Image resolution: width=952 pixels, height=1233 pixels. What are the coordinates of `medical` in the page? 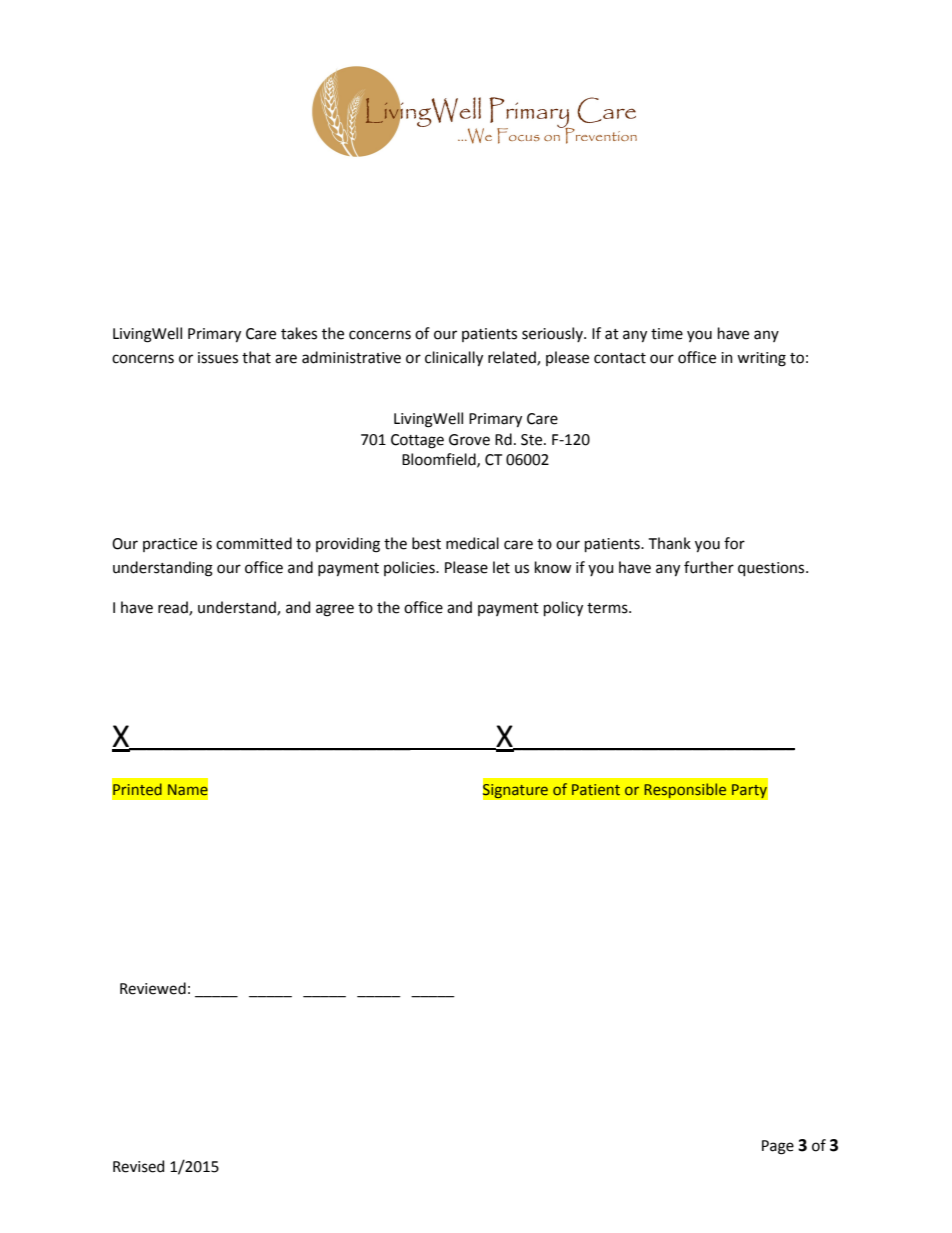 It's located at (472, 543).
